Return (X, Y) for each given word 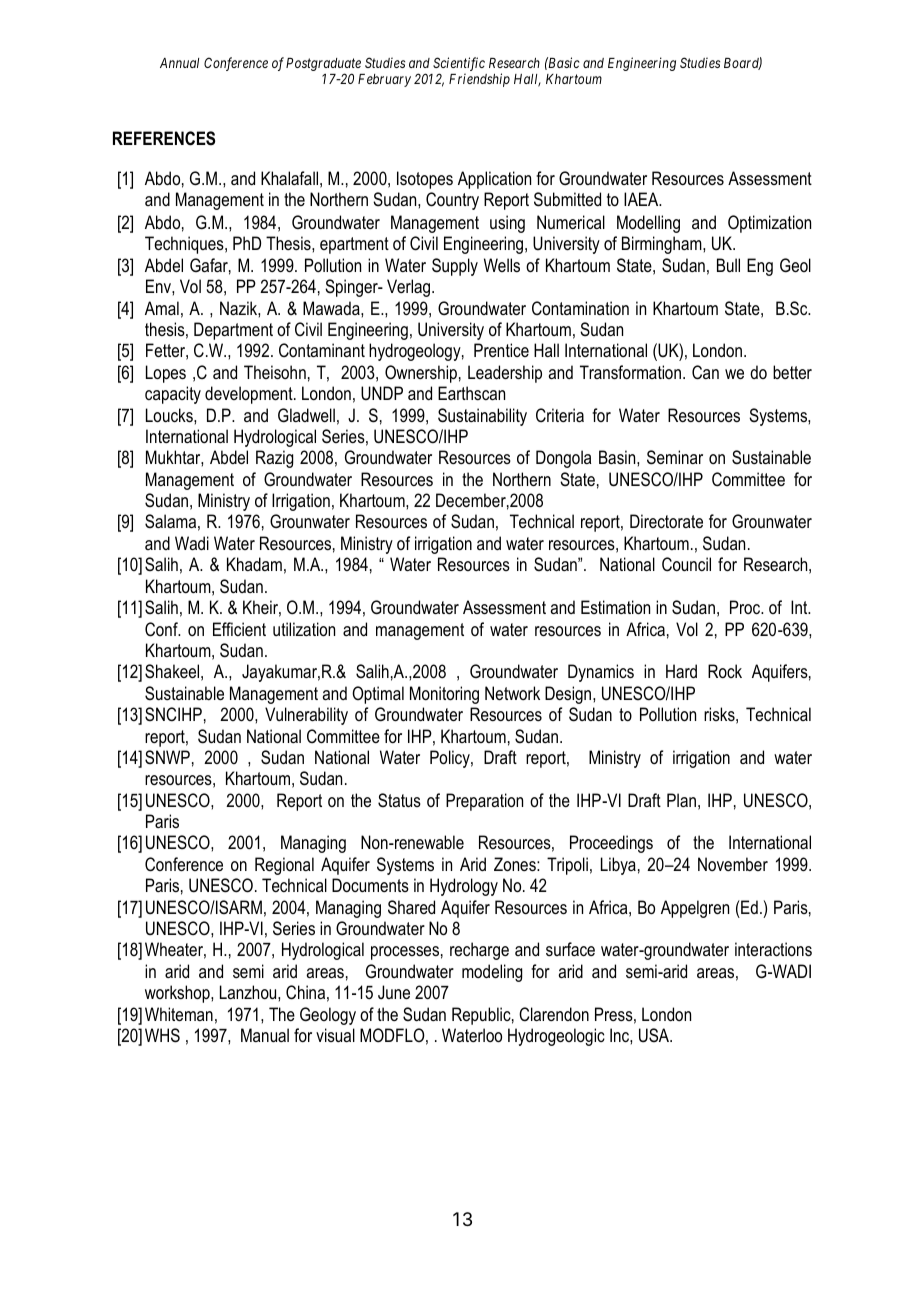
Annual (179, 63)
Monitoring (444, 695)
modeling (492, 973)
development (250, 395)
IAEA (642, 199)
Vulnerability (306, 716)
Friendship (479, 80)
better (792, 372)
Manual (265, 1035)
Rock (725, 671)
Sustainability (482, 417)
